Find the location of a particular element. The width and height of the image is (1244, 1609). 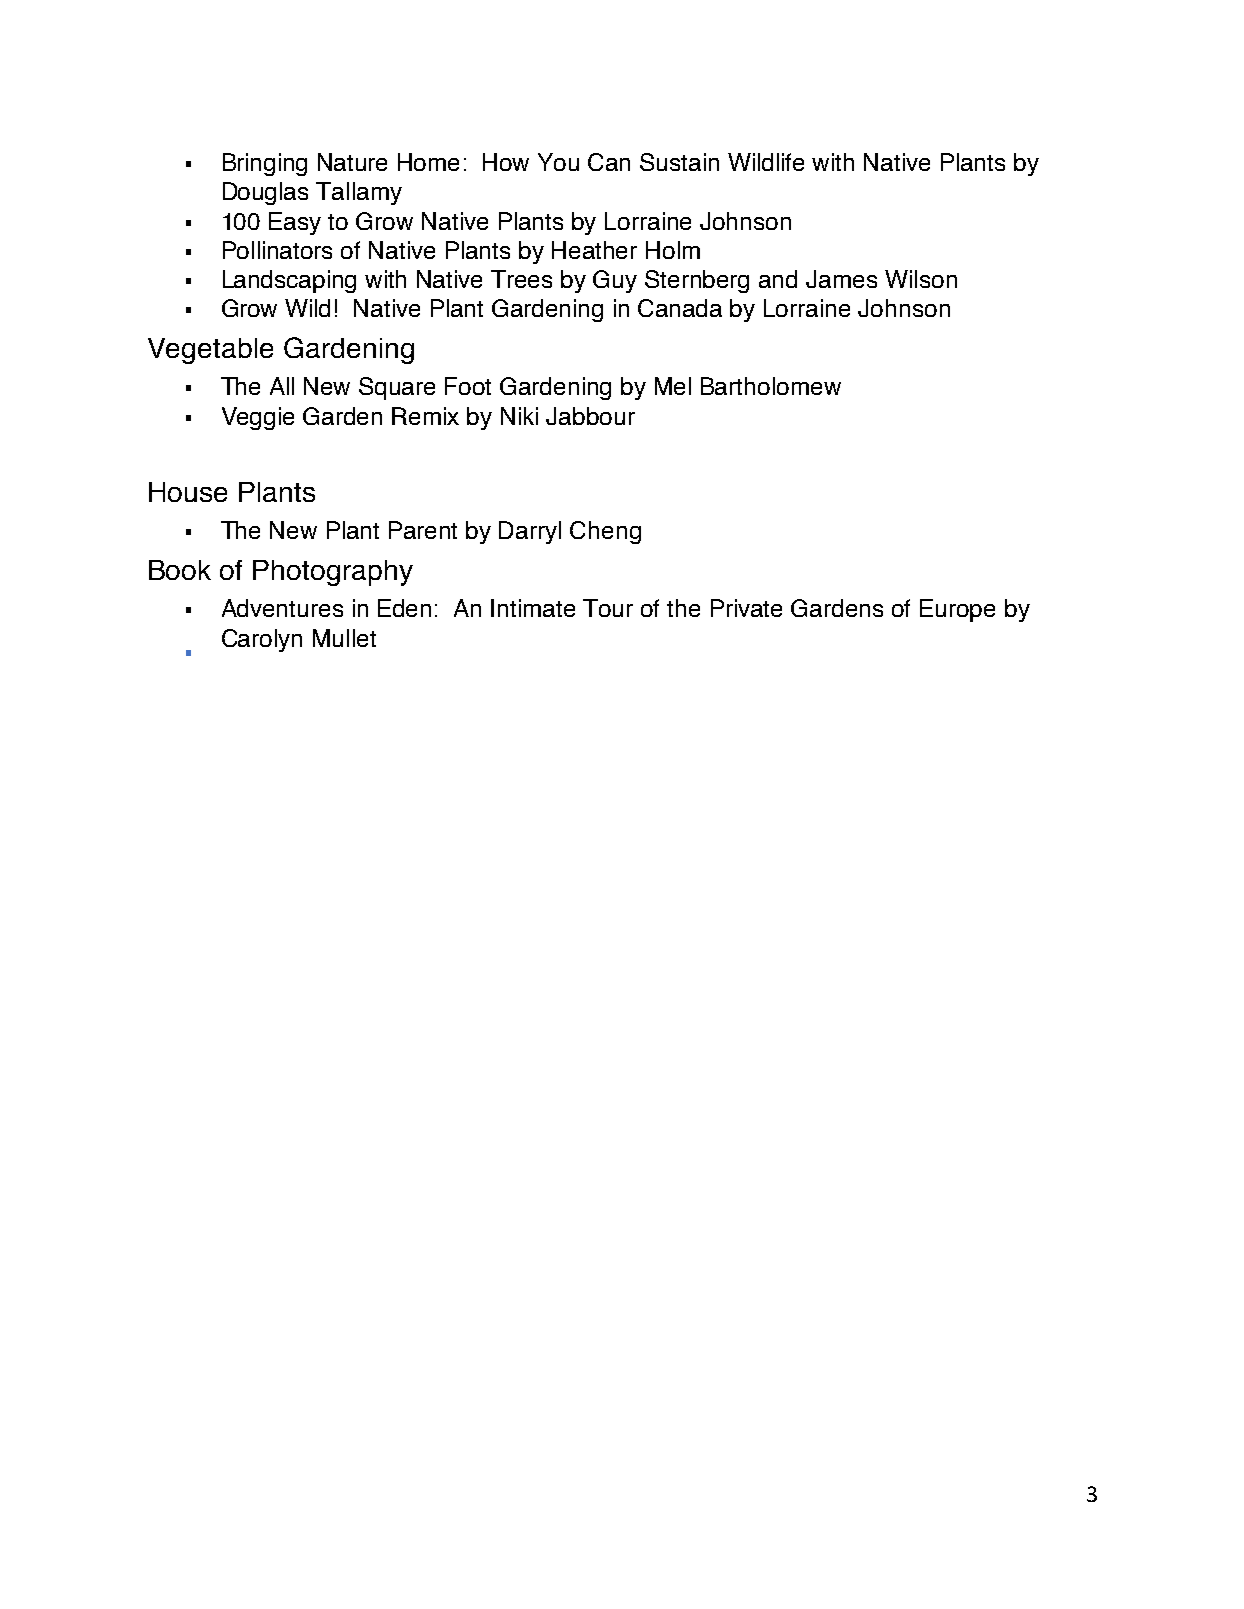

House is located at coordinates (188, 492).
